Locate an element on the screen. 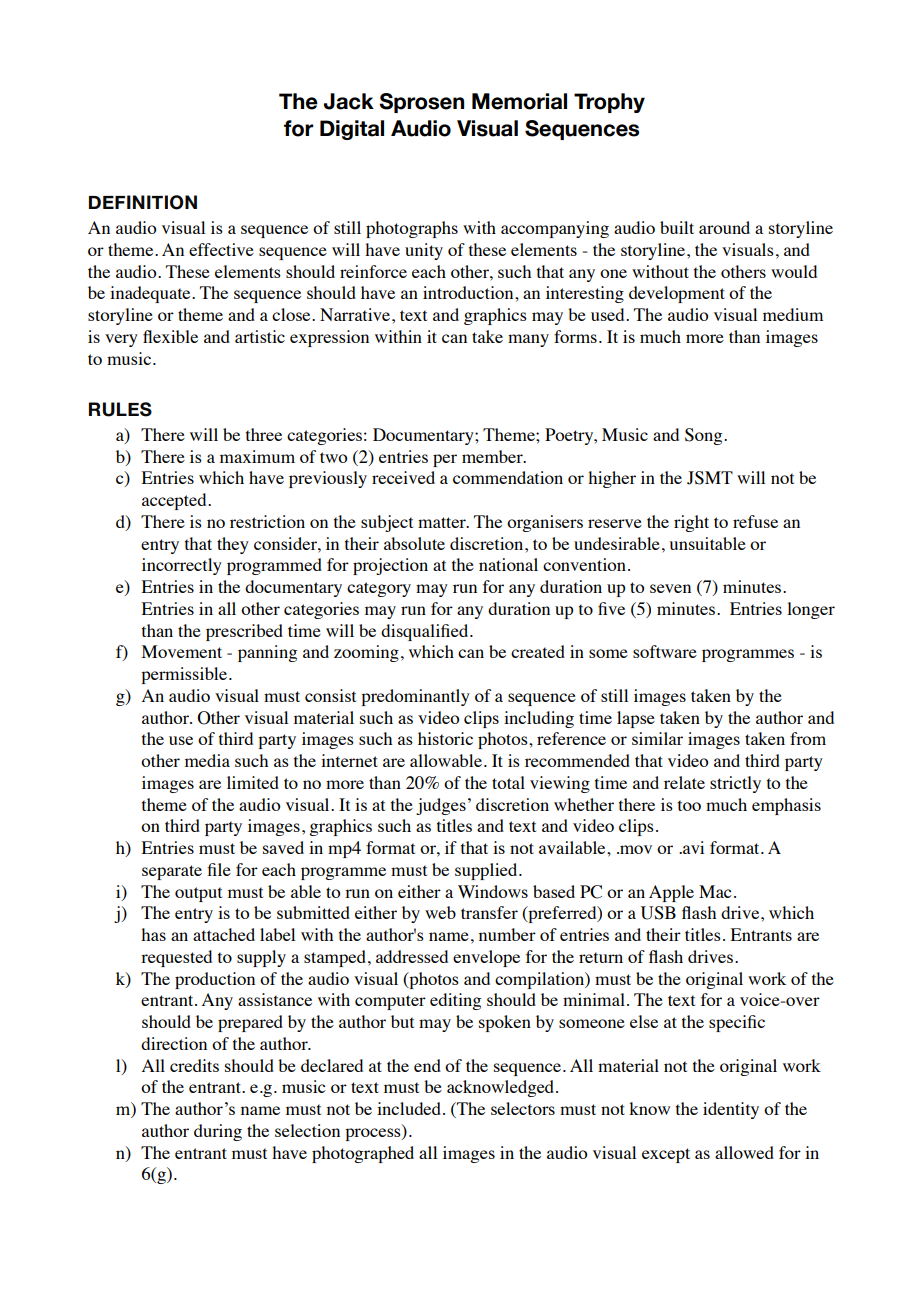 Image resolution: width=924 pixels, height=1308 pixels. DEFINITION is located at coordinates (143, 202).
